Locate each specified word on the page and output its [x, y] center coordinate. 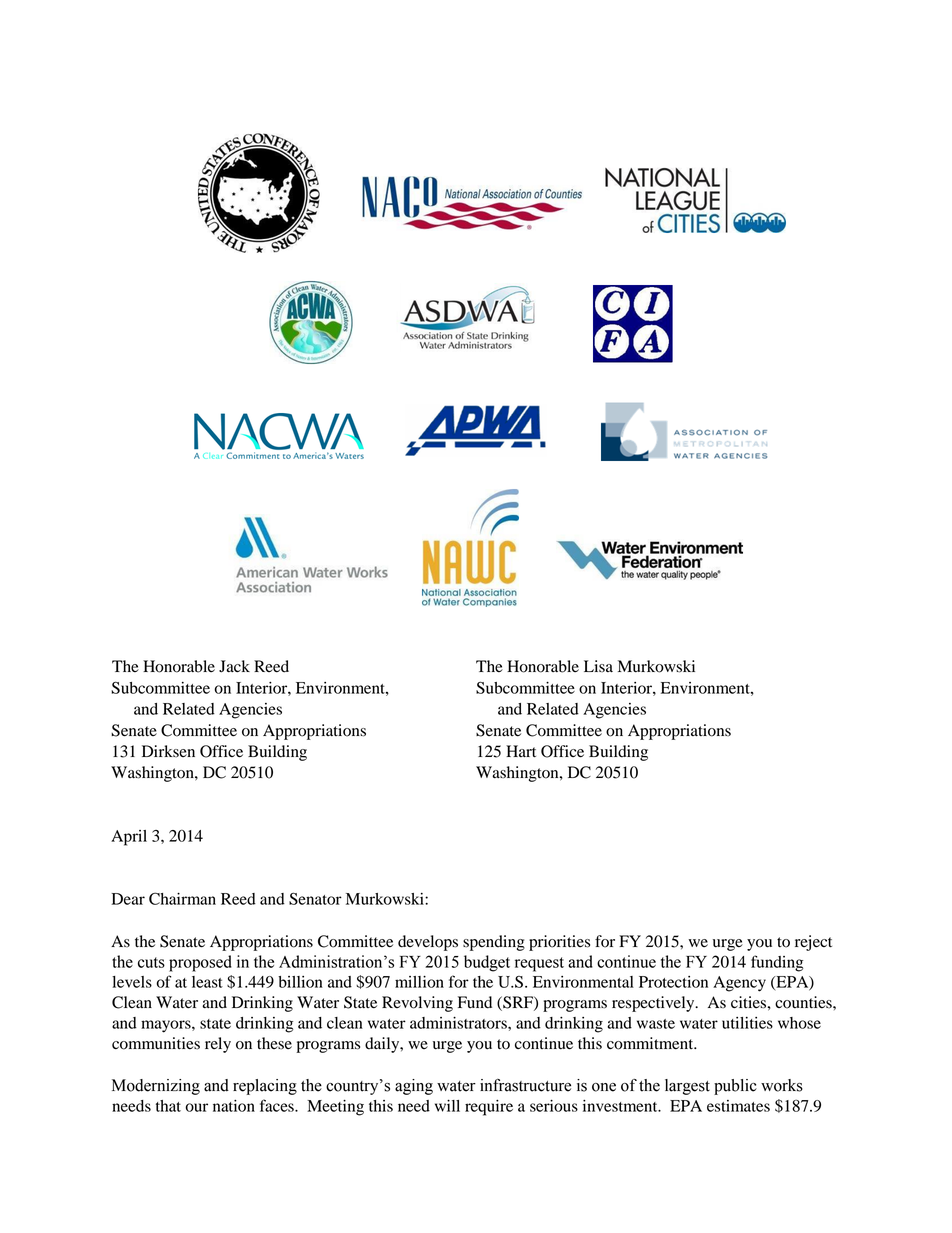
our [196, 1107]
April [129, 838]
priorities [559, 943]
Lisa [598, 666]
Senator [315, 898]
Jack [234, 666]
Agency [739, 984]
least [207, 982]
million [419, 982]
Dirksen [168, 751]
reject [813, 943]
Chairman [182, 898]
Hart [521, 751]
